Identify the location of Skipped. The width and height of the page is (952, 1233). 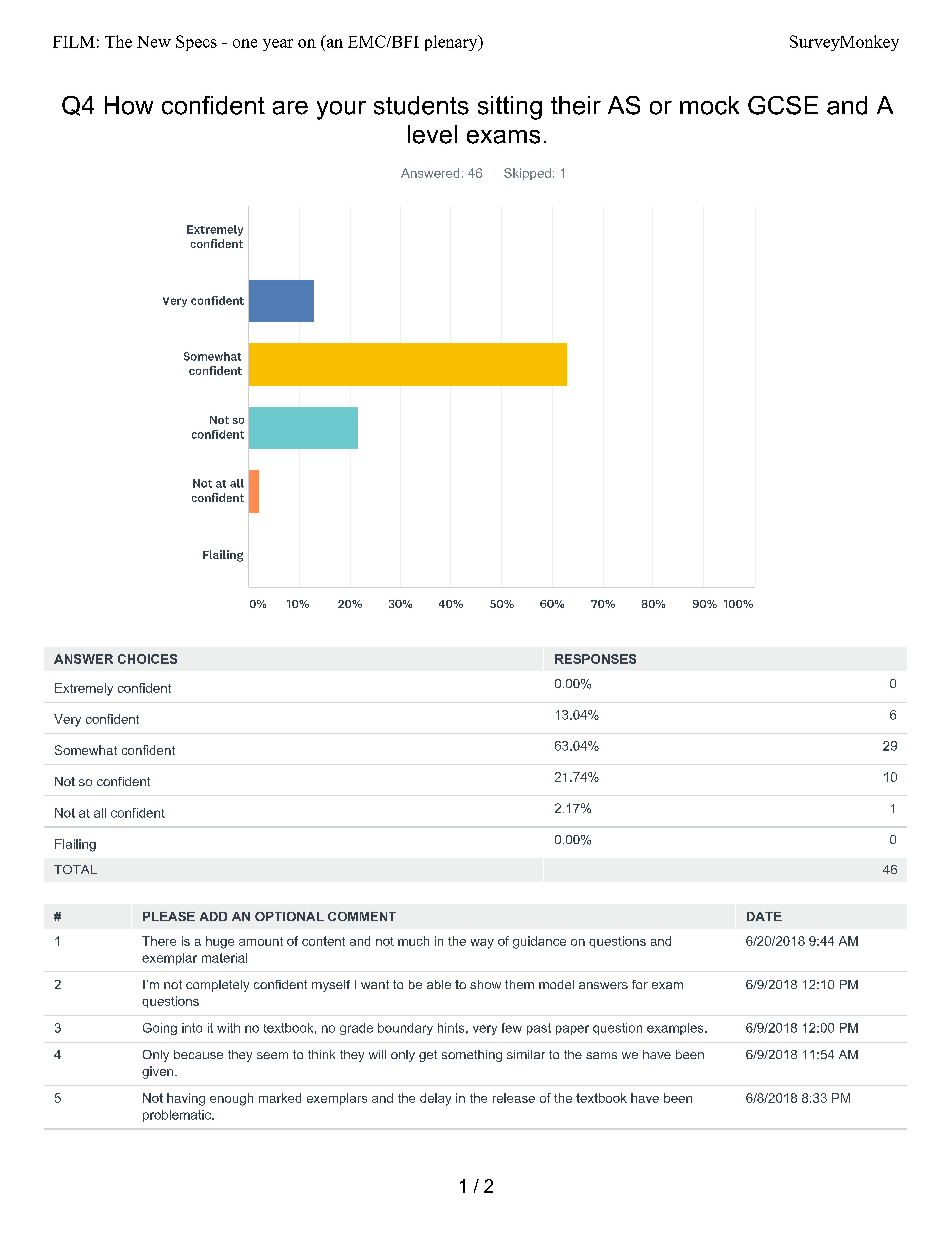
(527, 174).
